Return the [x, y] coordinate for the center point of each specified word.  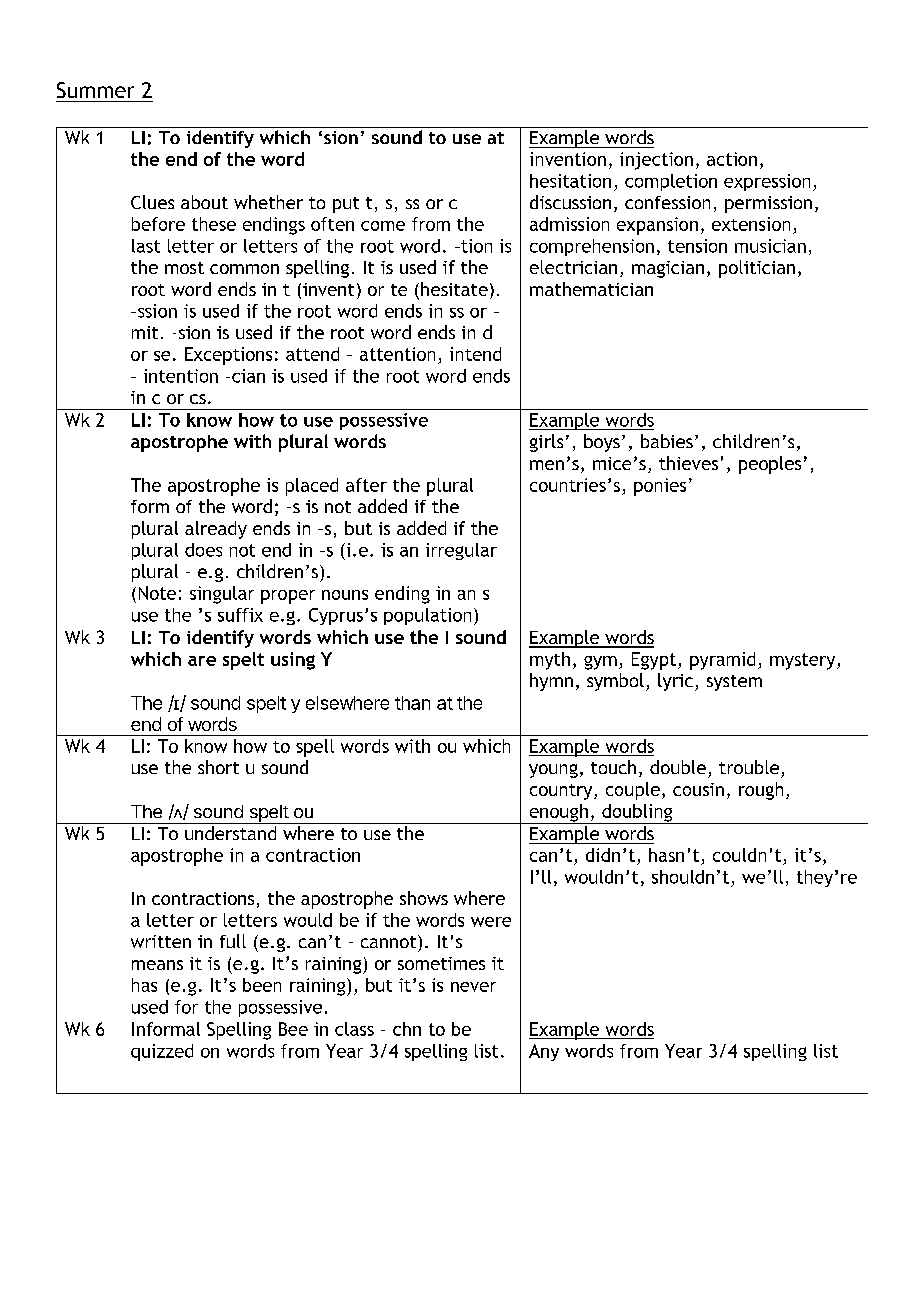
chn [407, 1029]
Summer [95, 90]
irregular [461, 551]
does [203, 550]
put [346, 205]
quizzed [162, 1052]
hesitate [454, 289]
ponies [660, 487]
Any [544, 1052]
